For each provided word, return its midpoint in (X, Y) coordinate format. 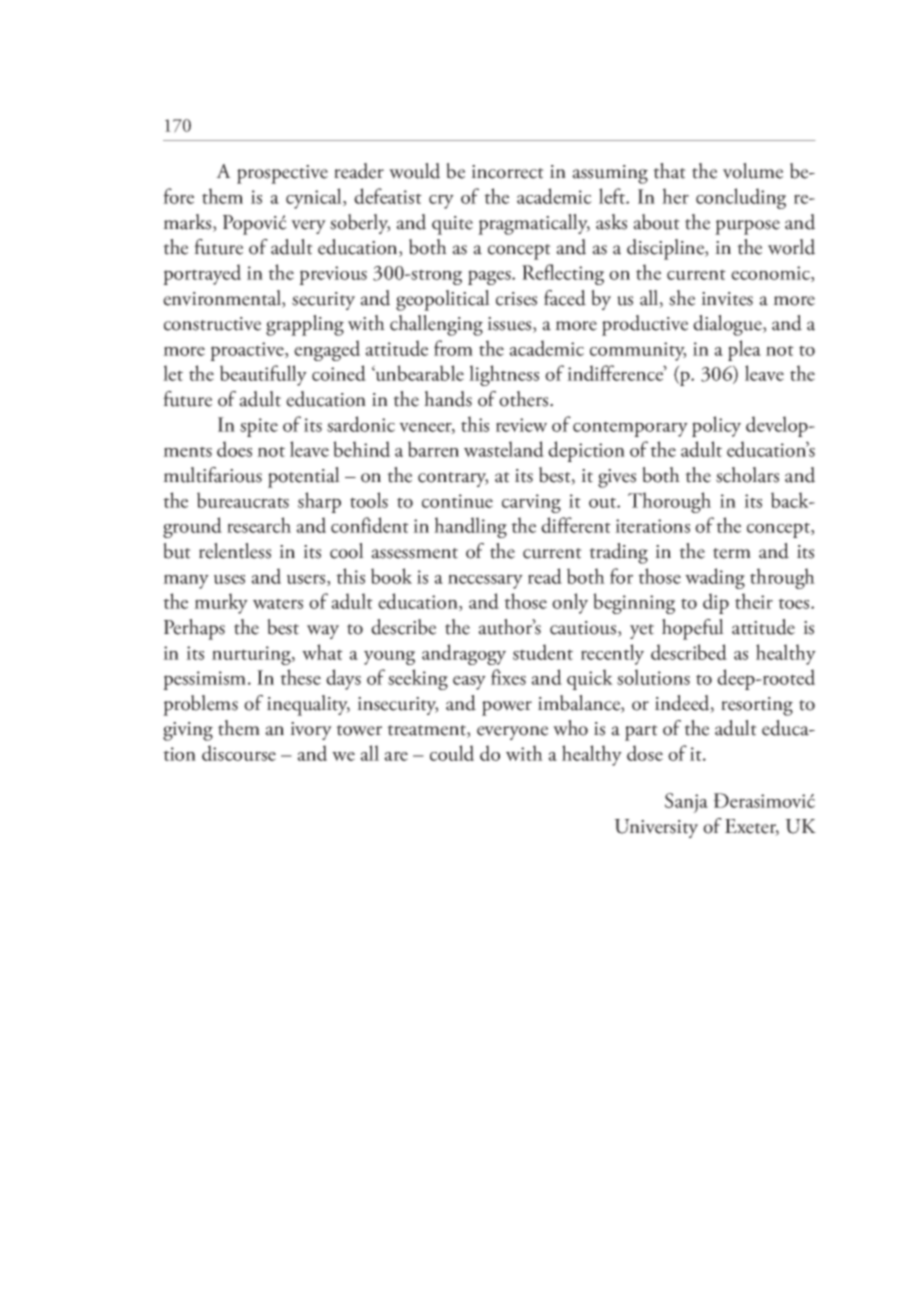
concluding (741, 198)
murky (221, 603)
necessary (485, 581)
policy (716, 426)
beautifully (263, 375)
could (452, 753)
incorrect (507, 172)
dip (716, 603)
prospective (282, 174)
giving (188, 731)
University (656, 828)
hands (448, 399)
